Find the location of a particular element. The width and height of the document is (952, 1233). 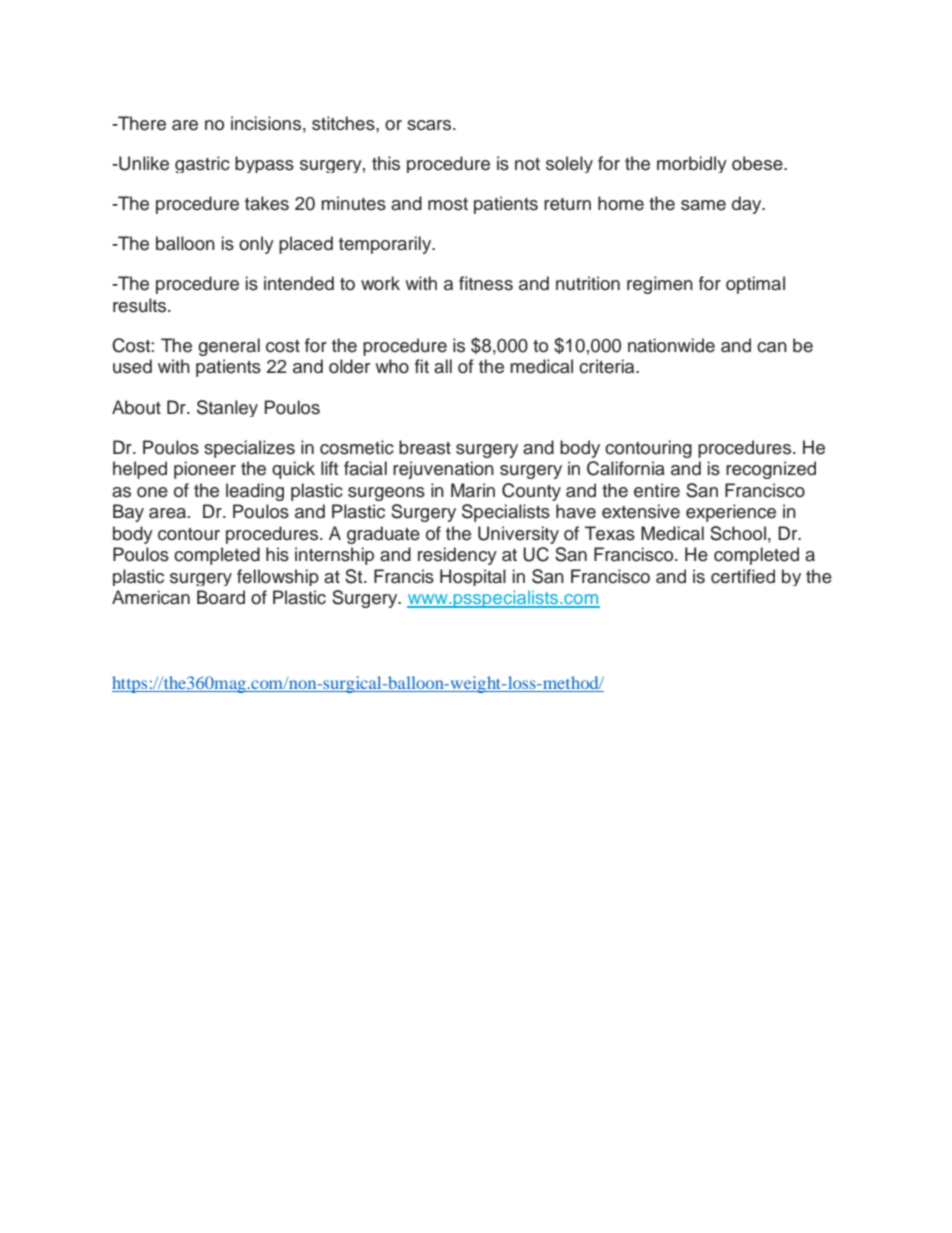

fitness is located at coordinates (486, 283).
